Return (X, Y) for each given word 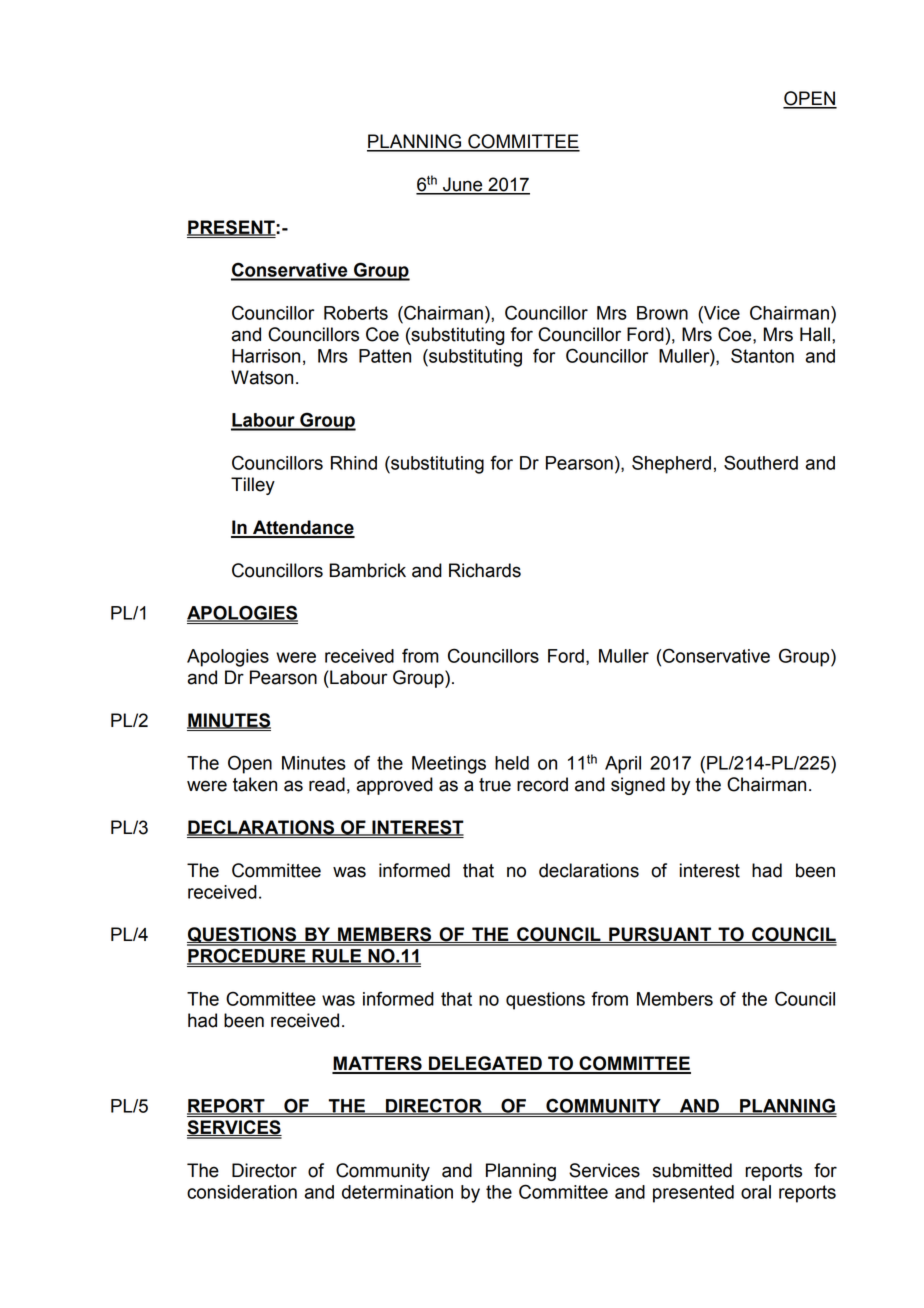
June (463, 185)
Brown (662, 313)
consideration (242, 1192)
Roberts (356, 313)
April (623, 765)
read (327, 784)
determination (397, 1192)
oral (756, 1192)
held (512, 763)
